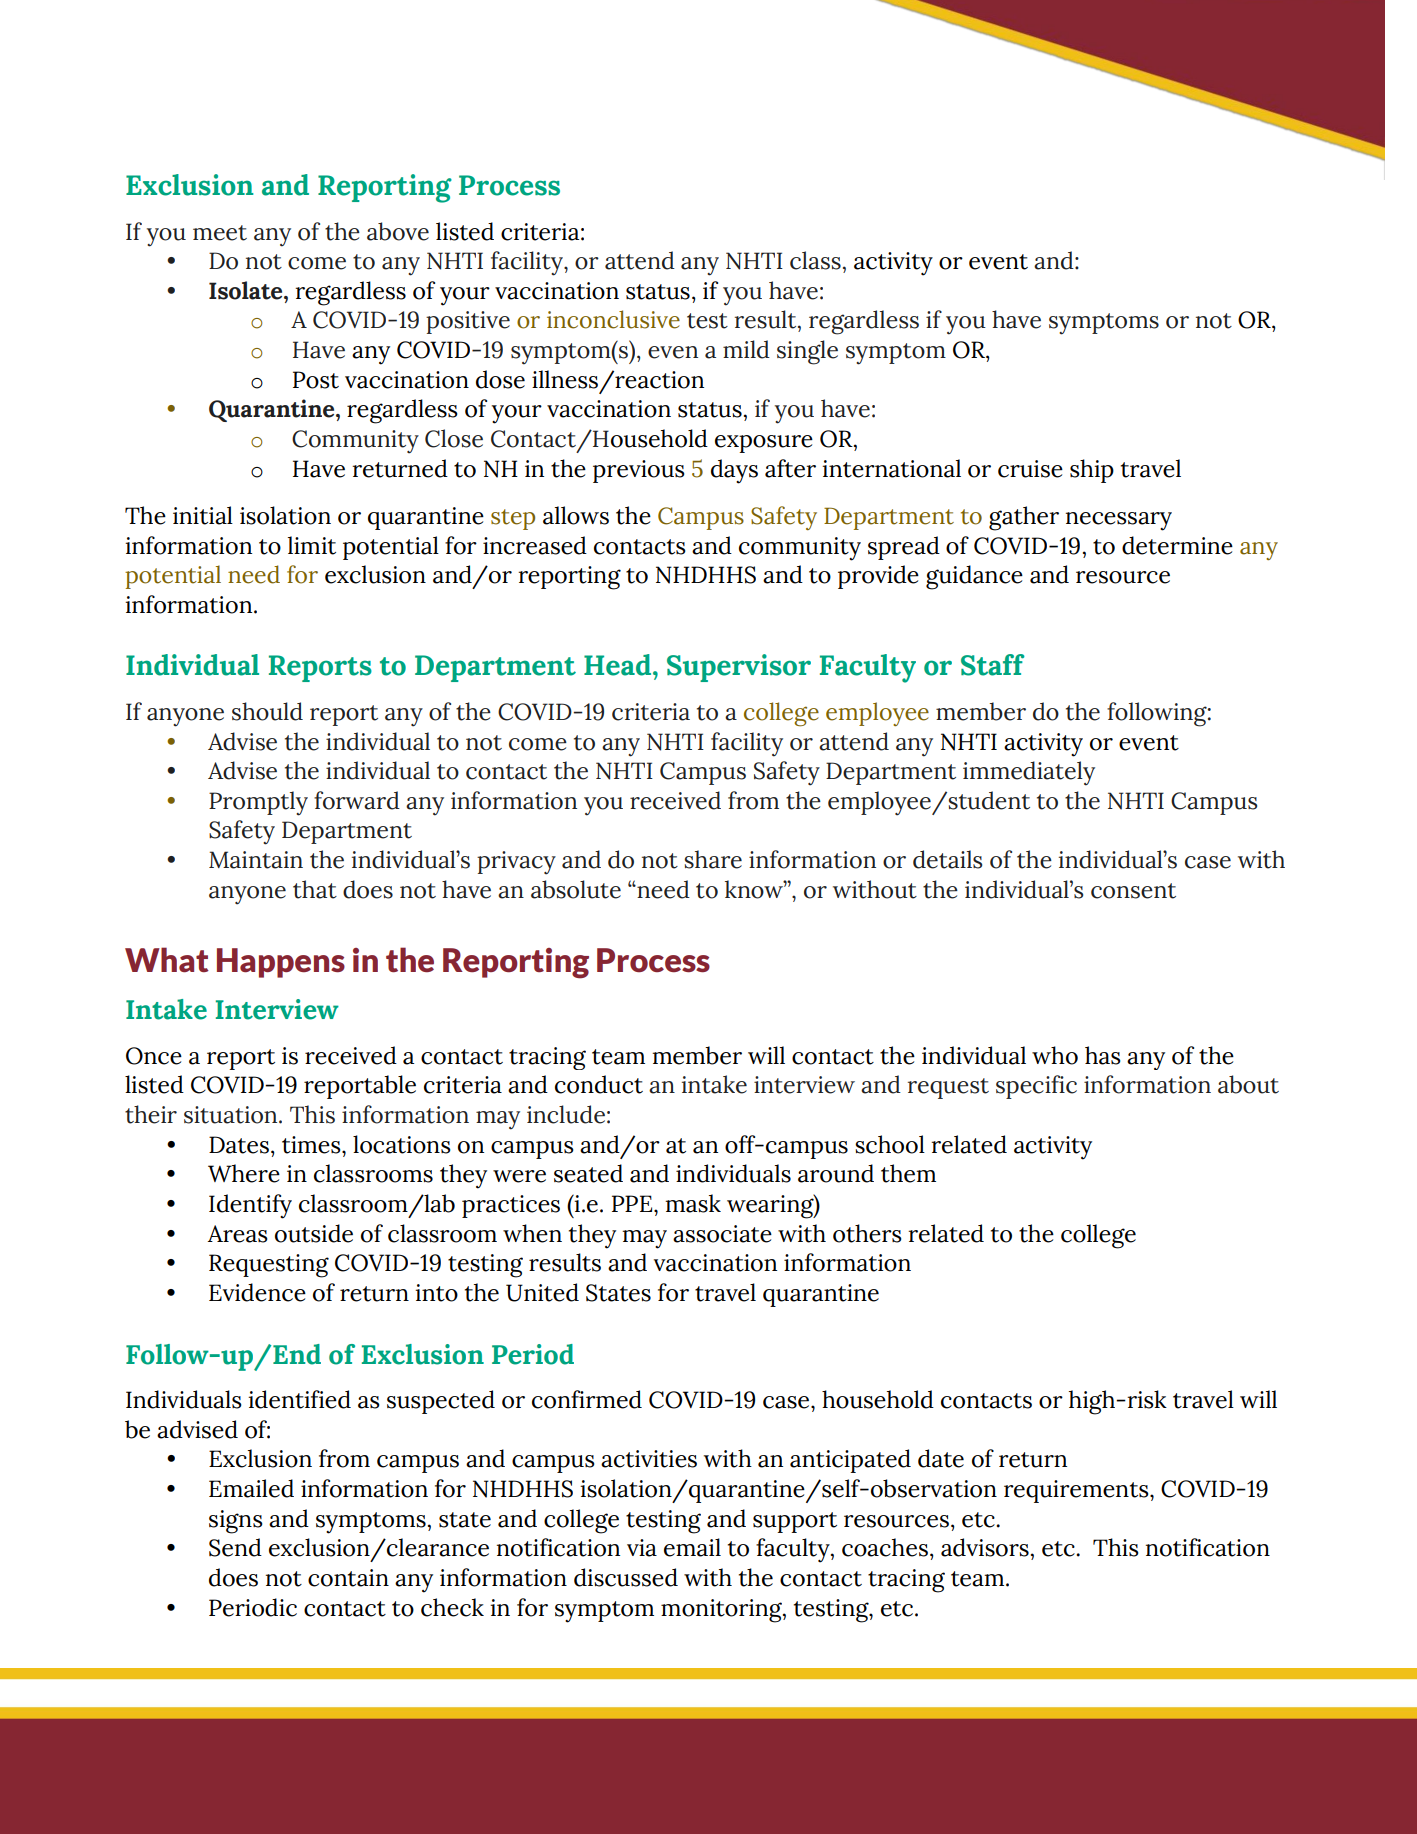 This page has height=1834, width=1417. I want to click on mask, so click(693, 1203).
